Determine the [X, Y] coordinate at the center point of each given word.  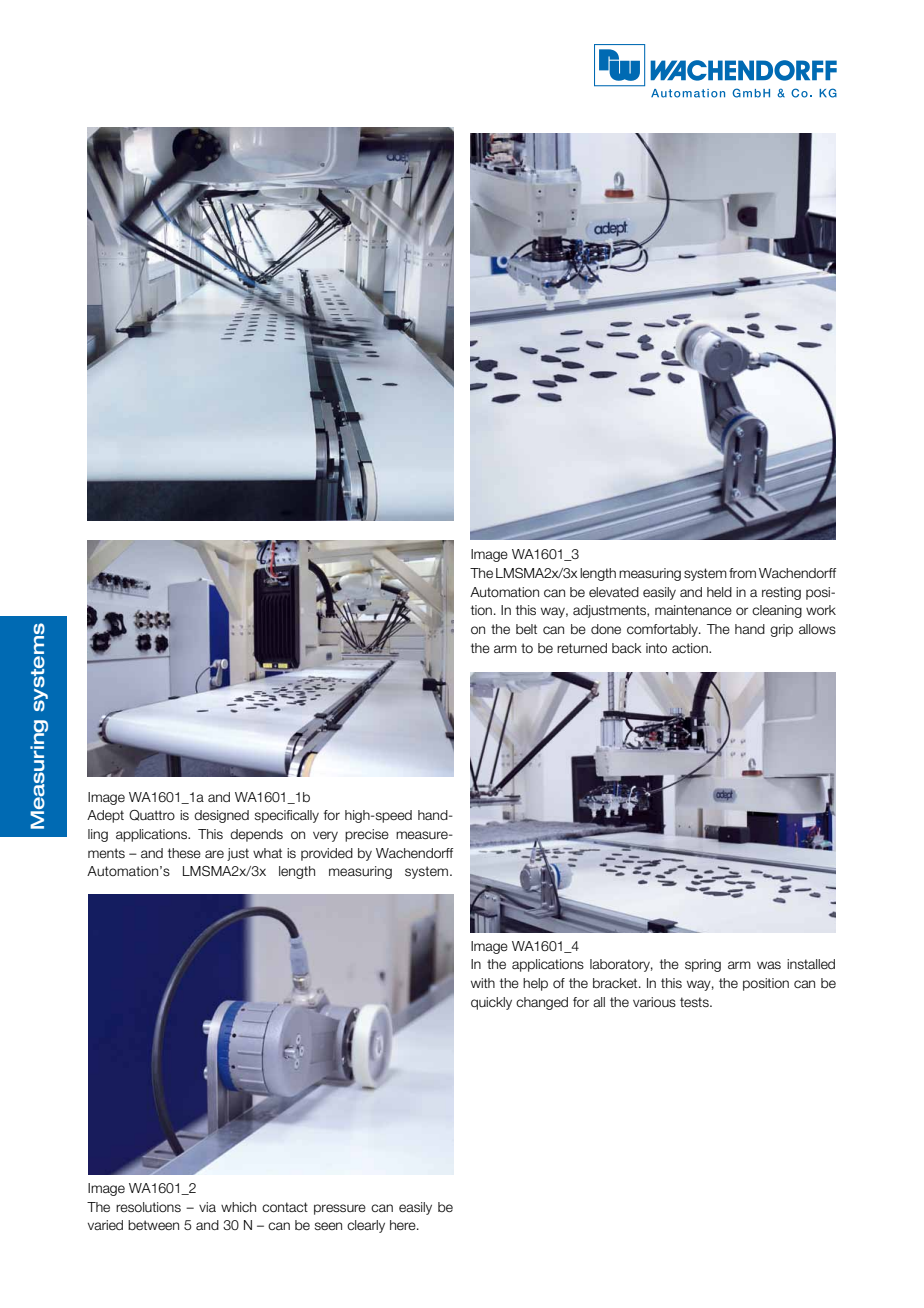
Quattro [152, 815]
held [719, 592]
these [184, 853]
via [207, 1207]
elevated [614, 592]
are [214, 854]
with [483, 983]
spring [703, 965]
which [238, 1207]
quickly [491, 1003]
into [656, 648]
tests [695, 1002]
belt [526, 629]
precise [367, 835]
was [769, 965]
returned [582, 648]
